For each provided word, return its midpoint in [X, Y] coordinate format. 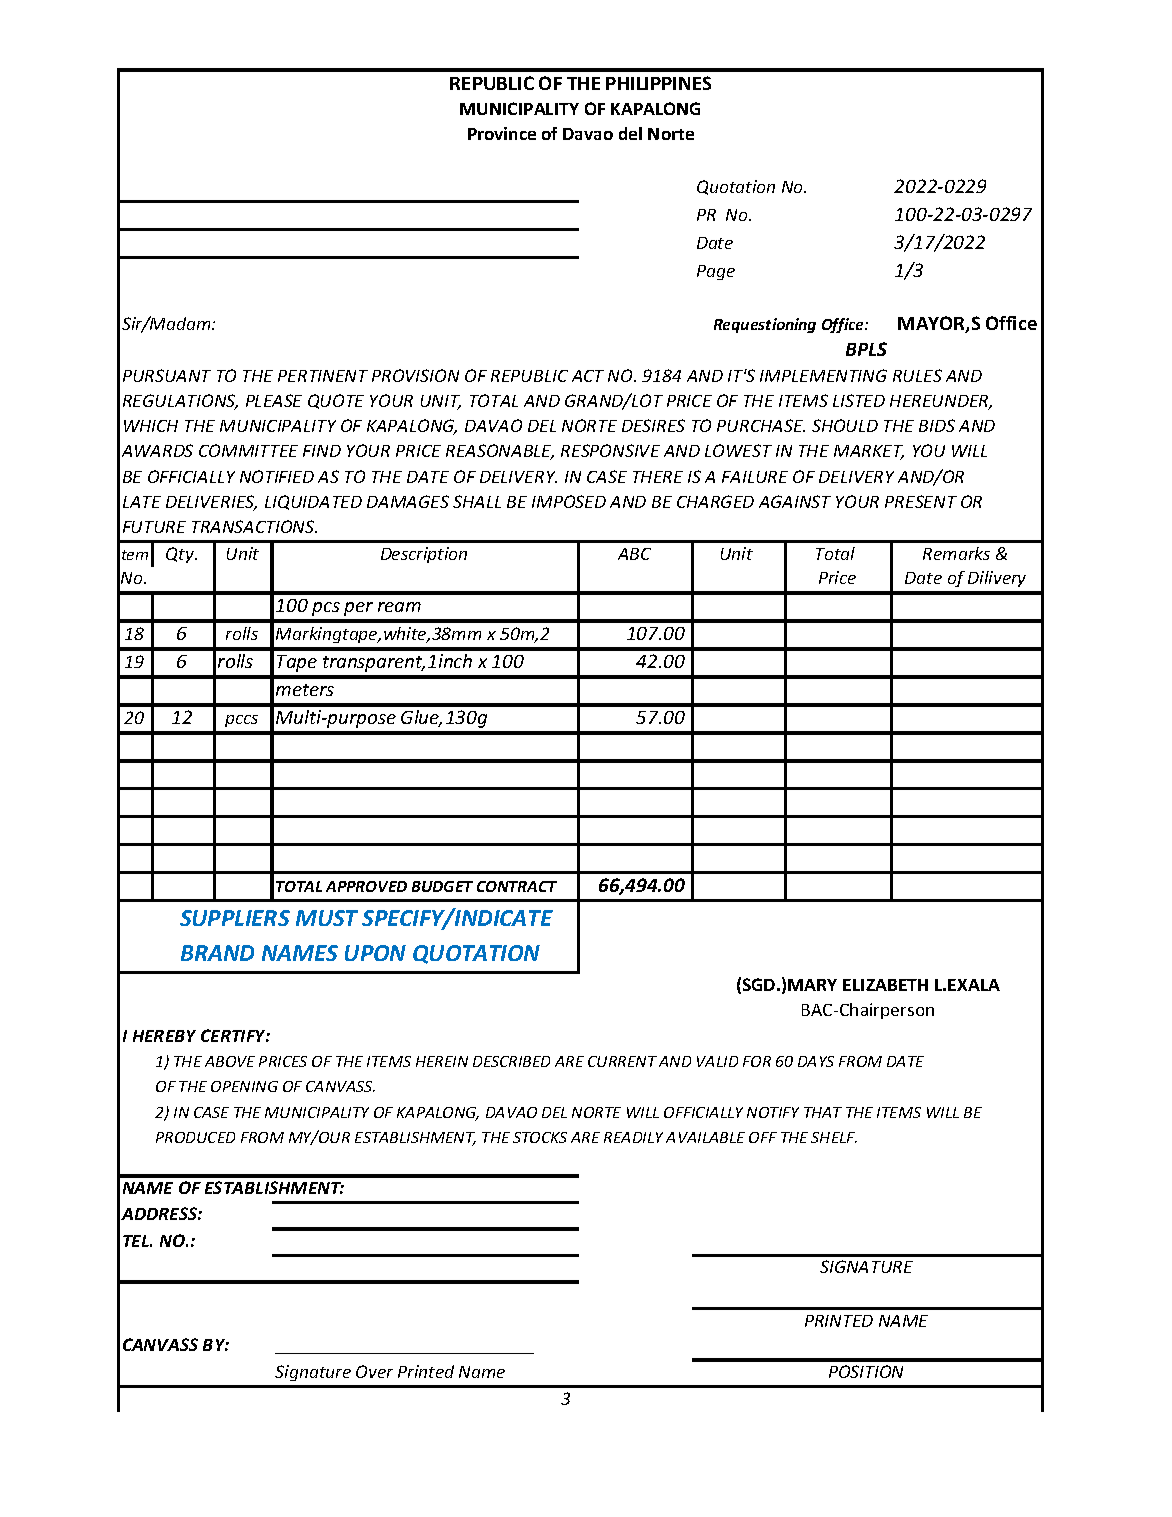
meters [305, 690]
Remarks [956, 553]
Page [716, 272]
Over [374, 1371]
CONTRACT [517, 886]
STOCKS [540, 1137]
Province [502, 133]
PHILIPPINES [658, 83]
